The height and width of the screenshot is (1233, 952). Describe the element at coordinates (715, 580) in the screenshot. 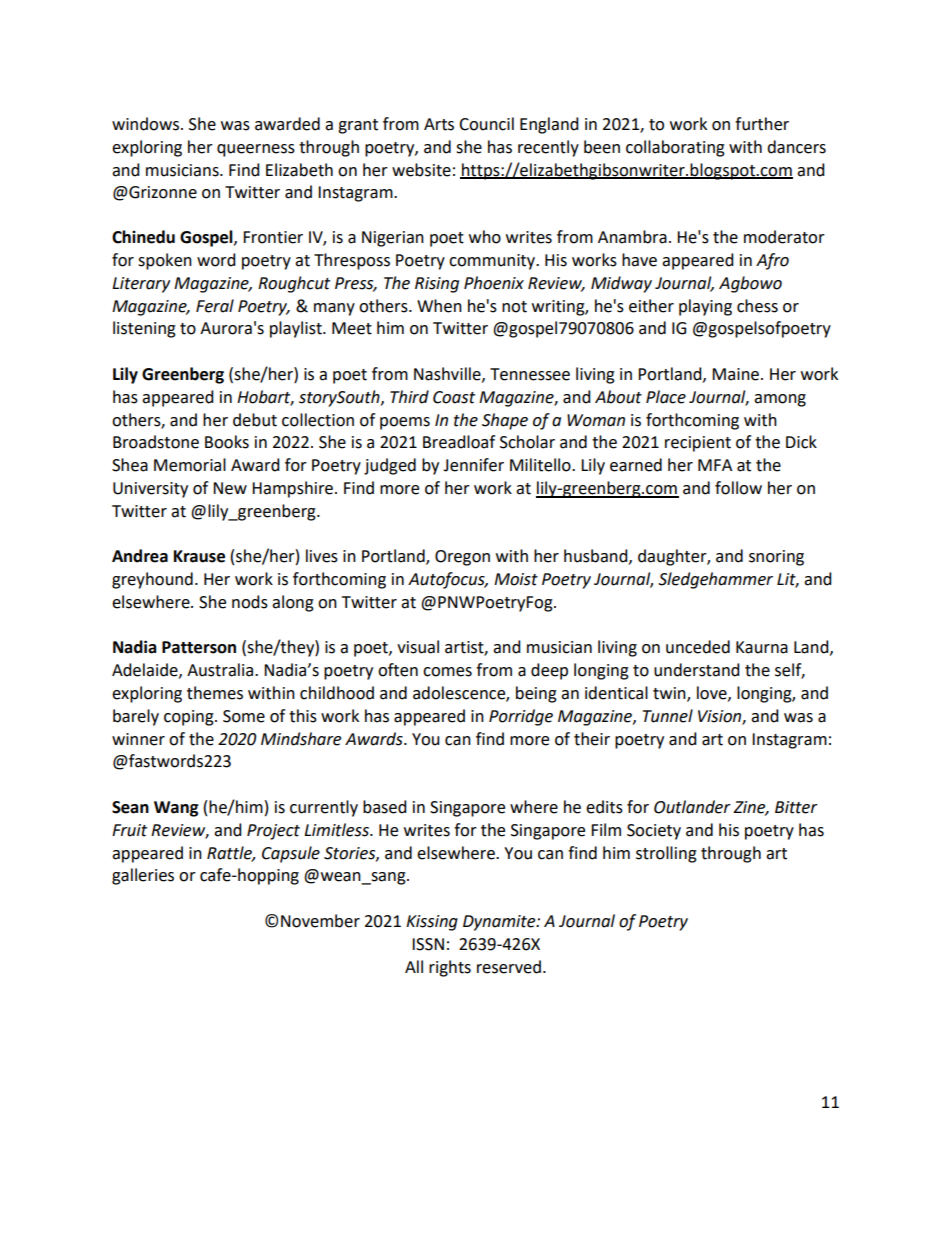

I see `Sledgehammer` at that location.
